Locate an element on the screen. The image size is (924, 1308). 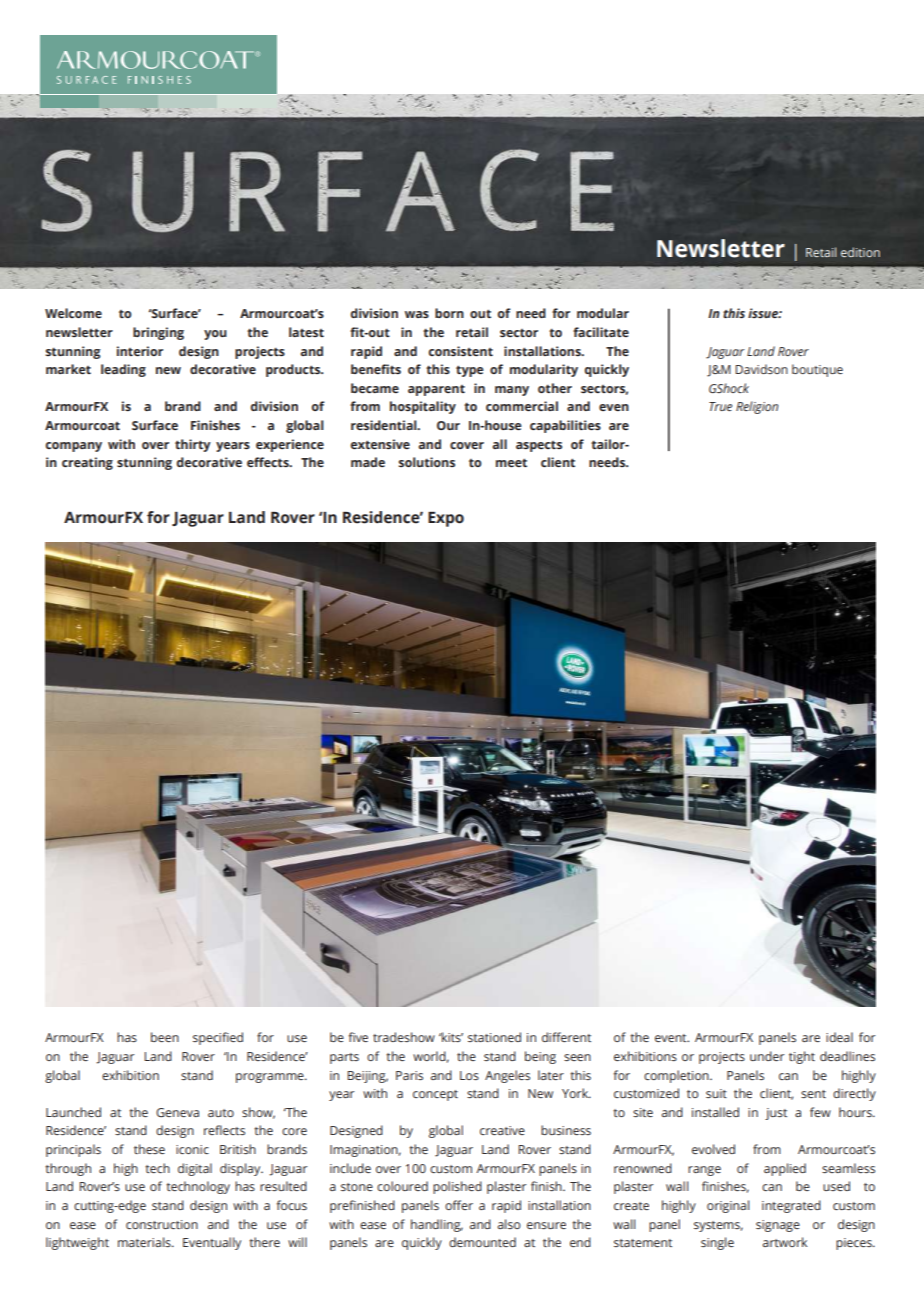
born is located at coordinates (449, 313).
